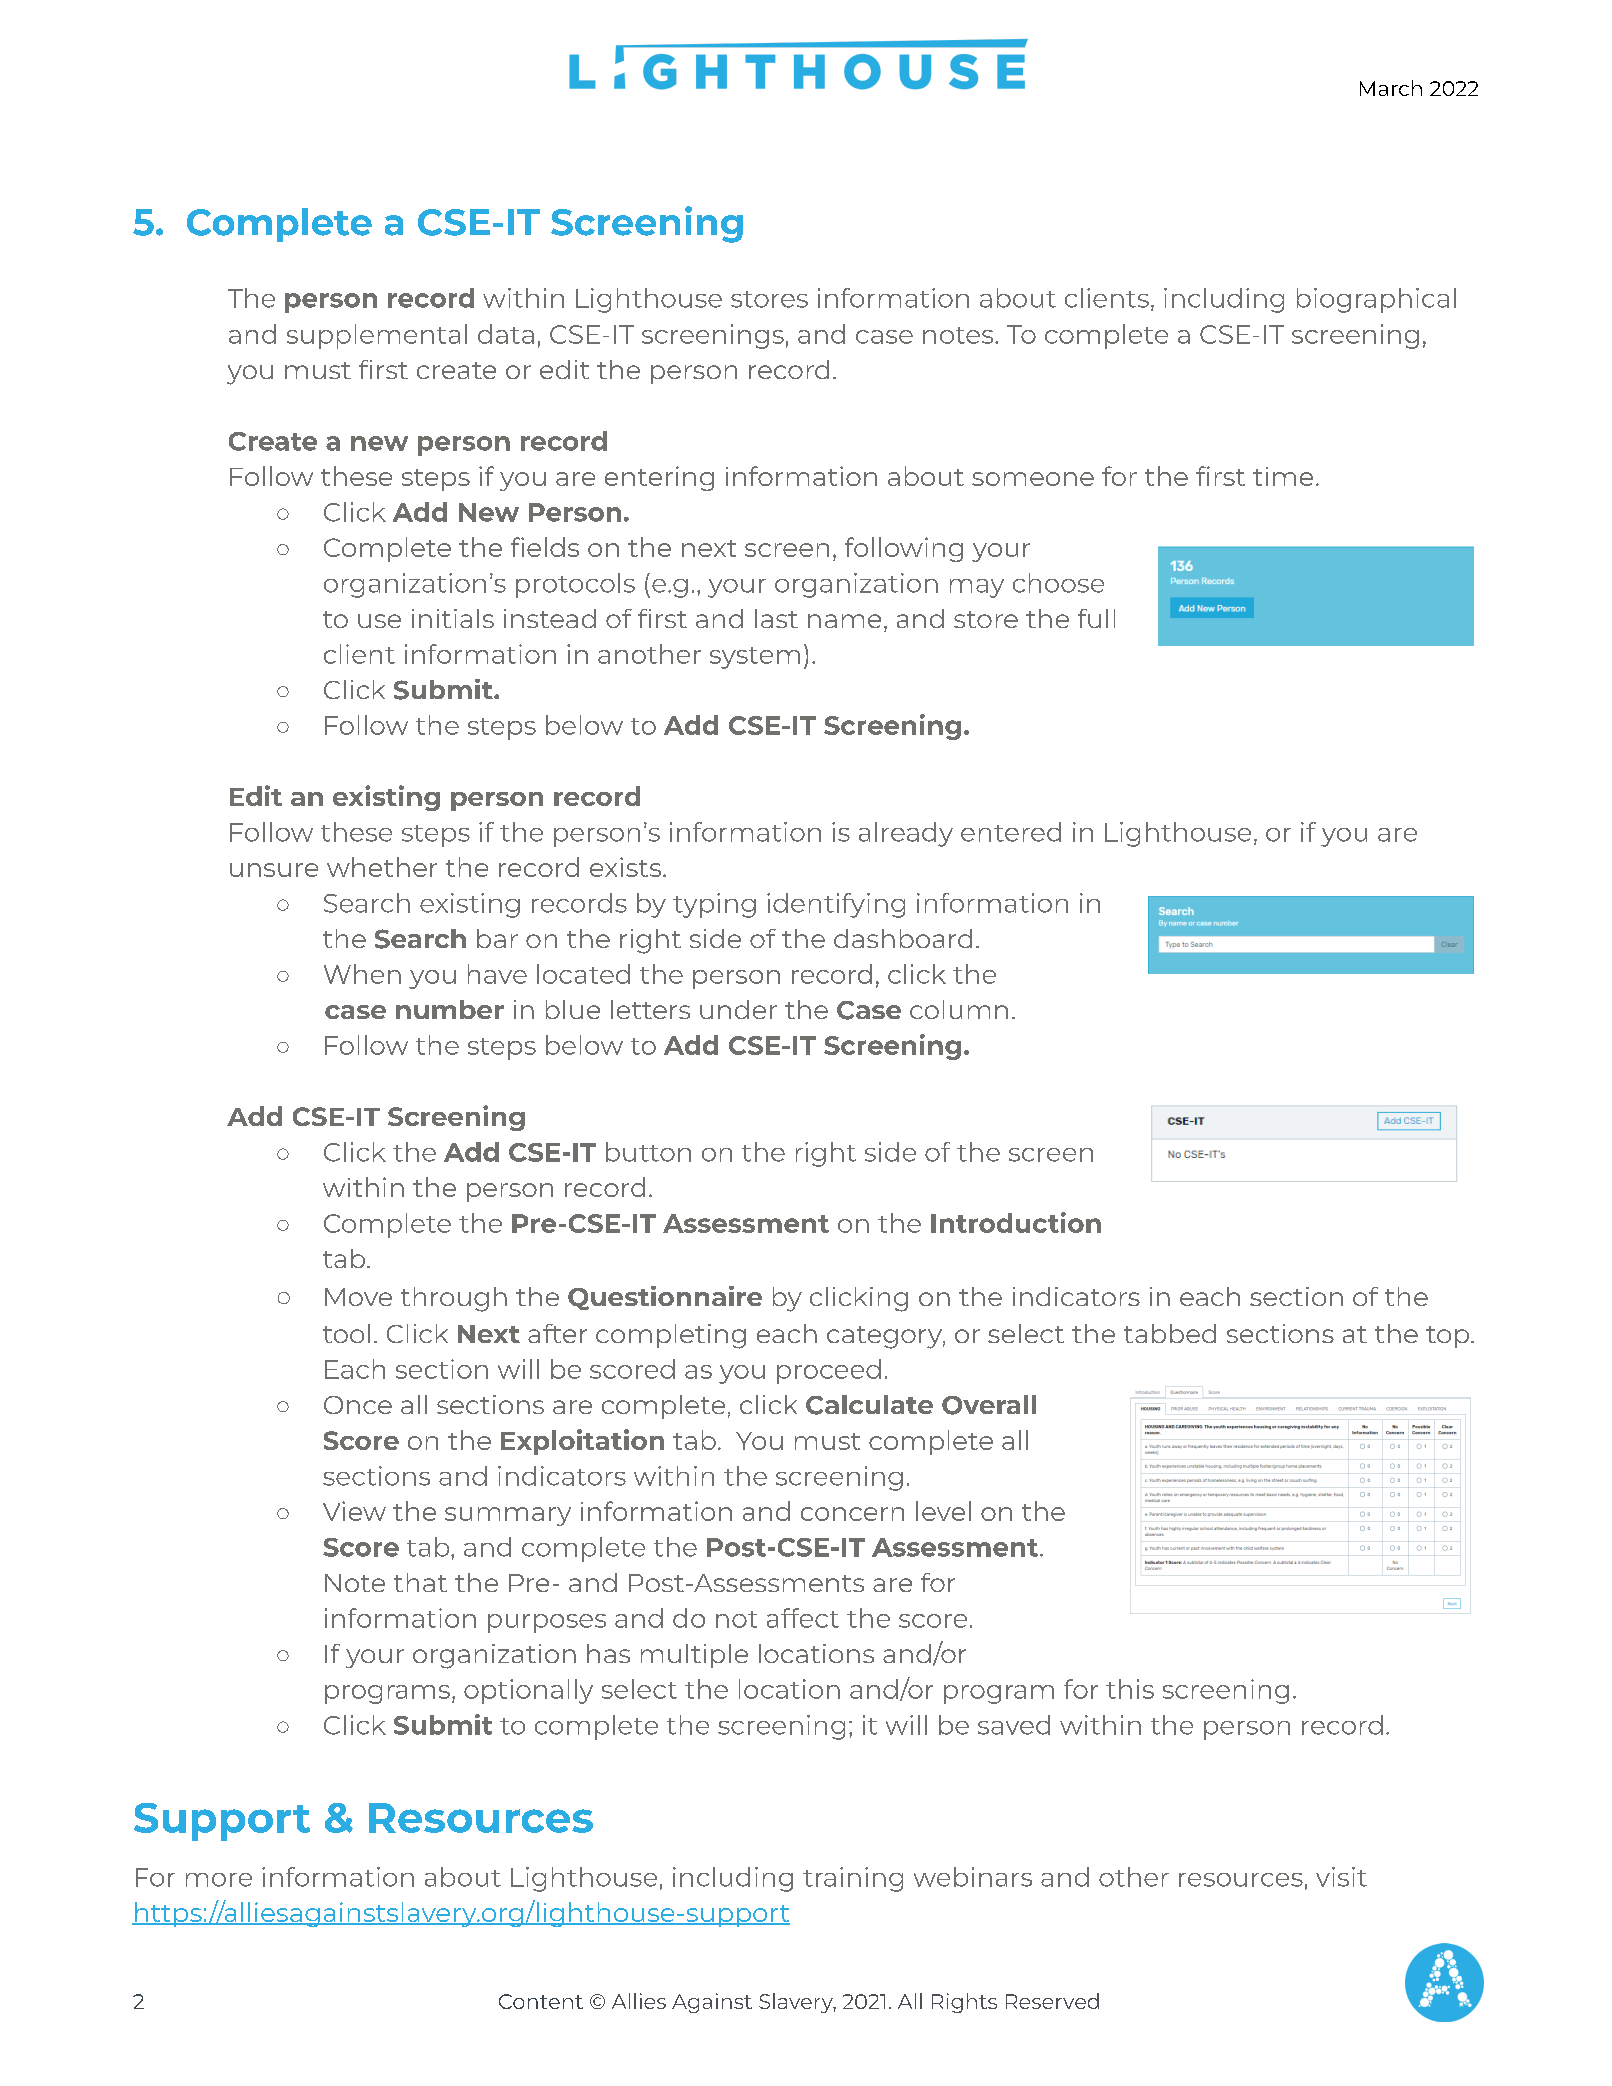 The height and width of the screenshot is (2086, 1612). What do you see at coordinates (738, 1009) in the screenshot?
I see `under` at bounding box center [738, 1009].
